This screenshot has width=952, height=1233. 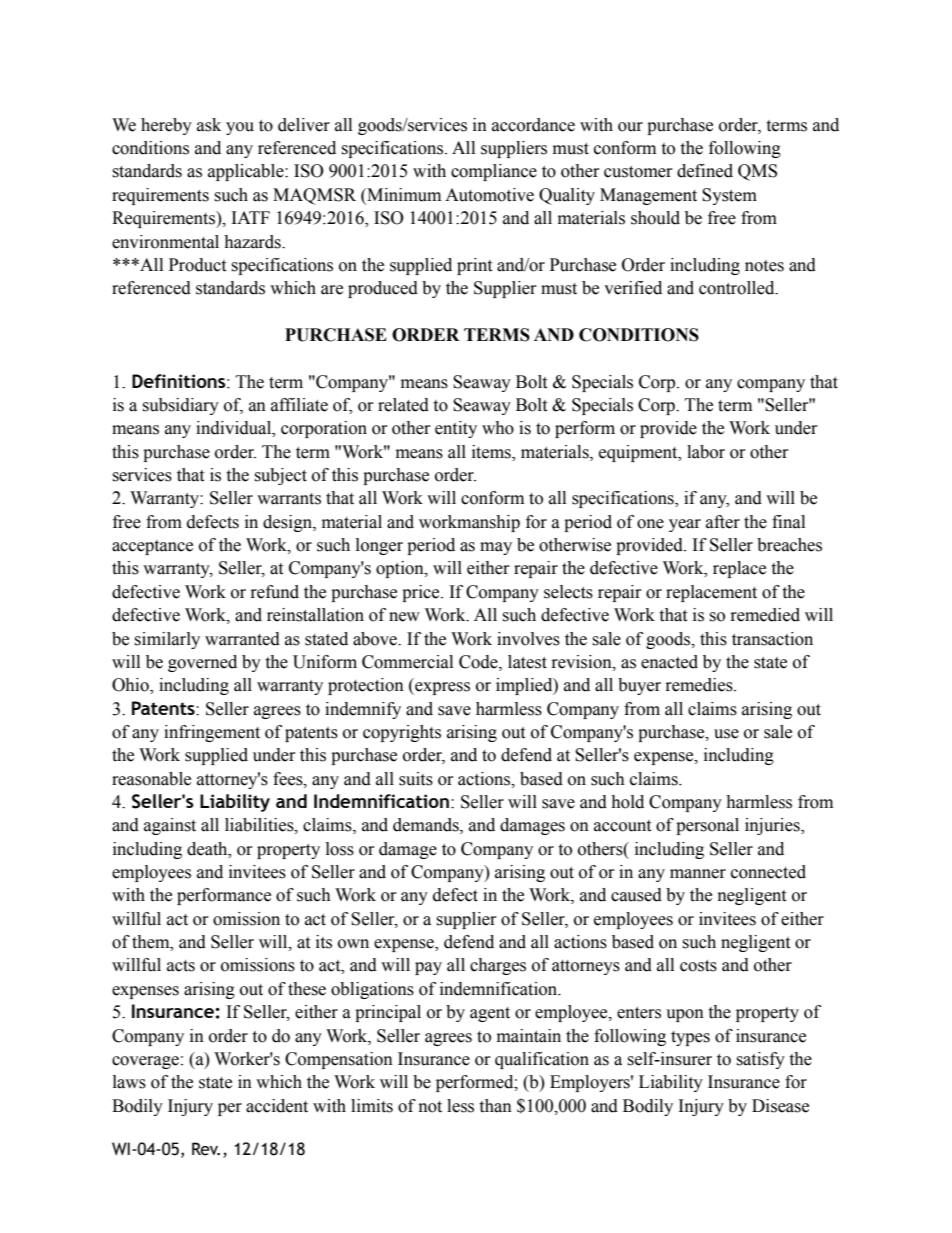 What do you see at coordinates (494, 172) in the screenshot?
I see `compliance` at bounding box center [494, 172].
